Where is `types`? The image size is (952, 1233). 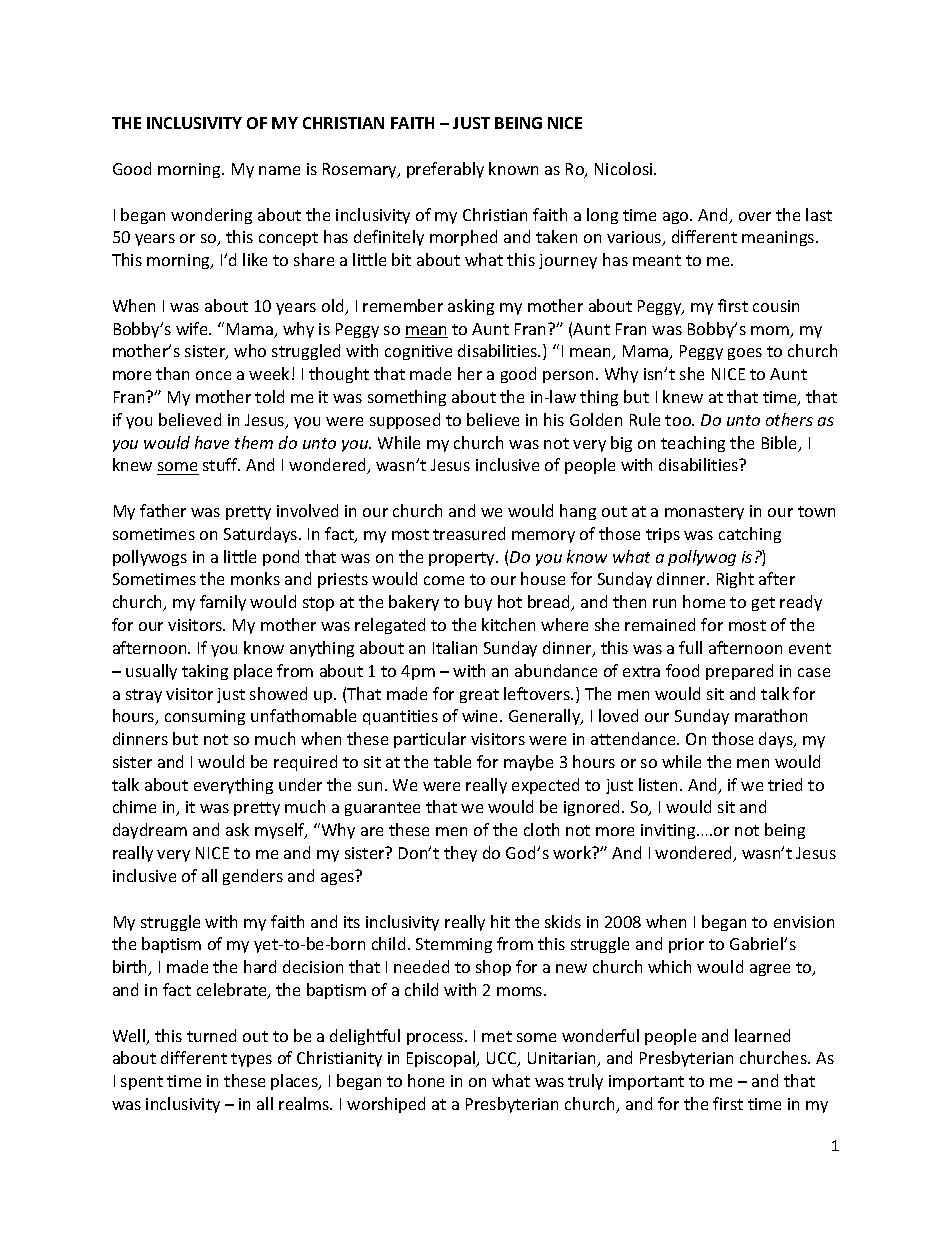 types is located at coordinates (251, 1060).
